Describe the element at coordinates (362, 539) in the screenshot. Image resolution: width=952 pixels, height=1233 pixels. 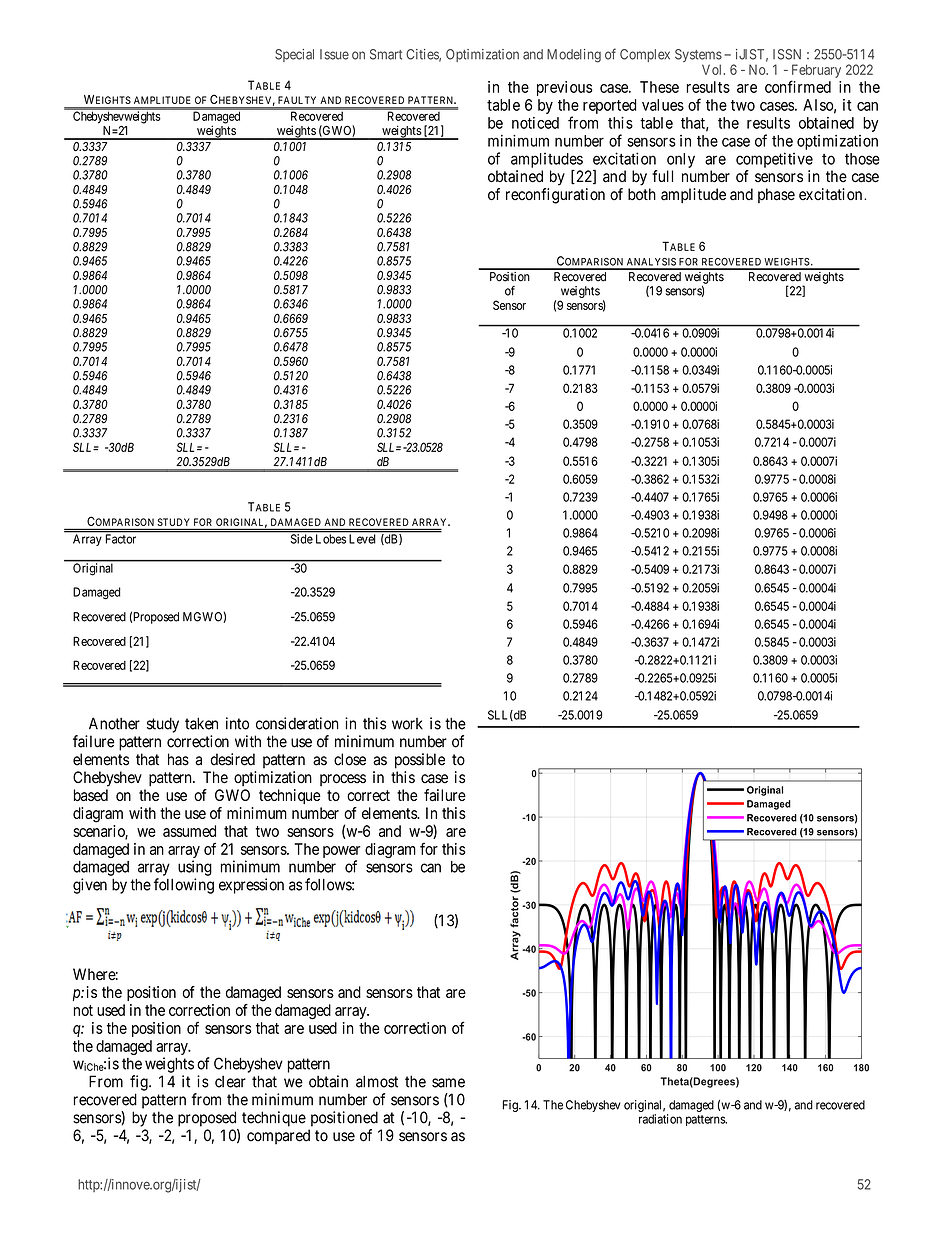
I see `Level` at that location.
